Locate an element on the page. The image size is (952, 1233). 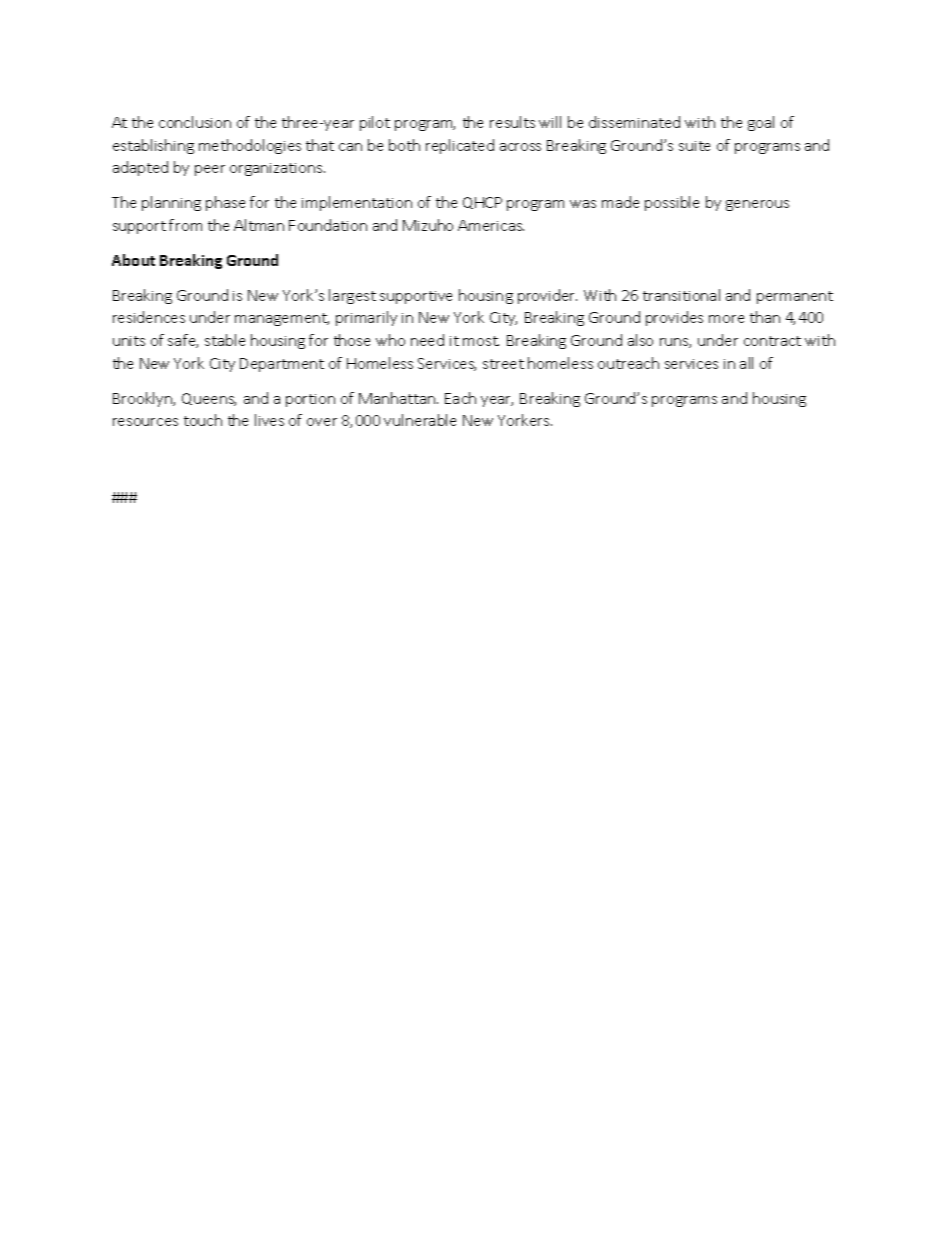
touch is located at coordinates (203, 420).
